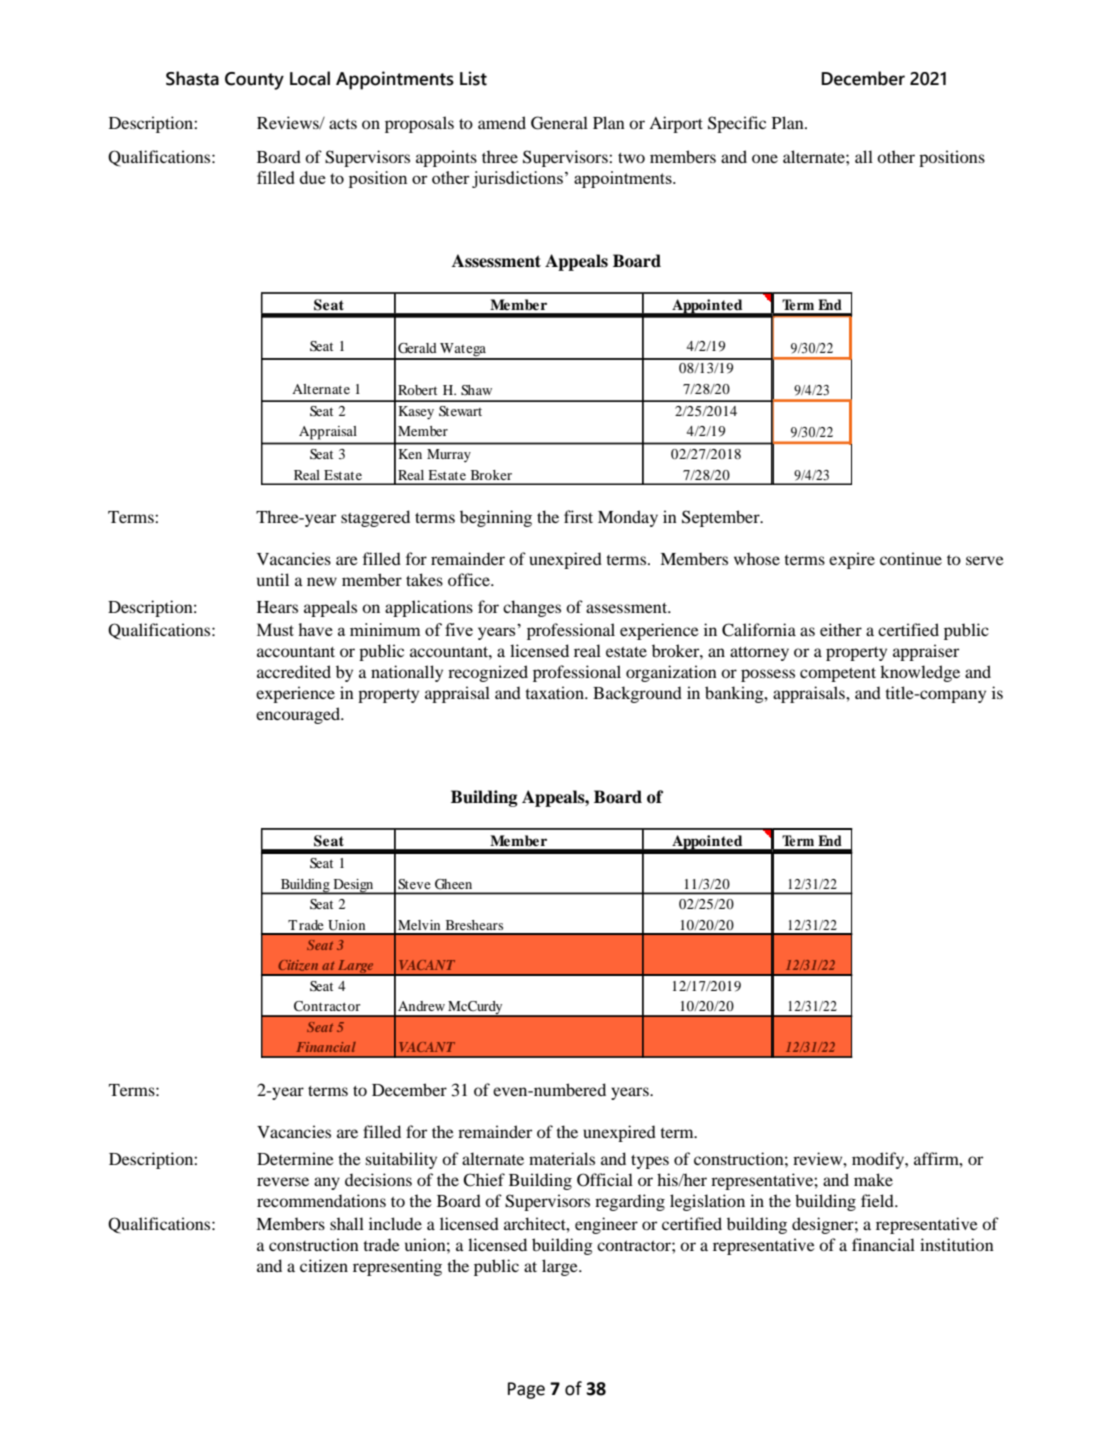 Image resolution: width=1113 pixels, height=1440 pixels. I want to click on until, so click(273, 579).
